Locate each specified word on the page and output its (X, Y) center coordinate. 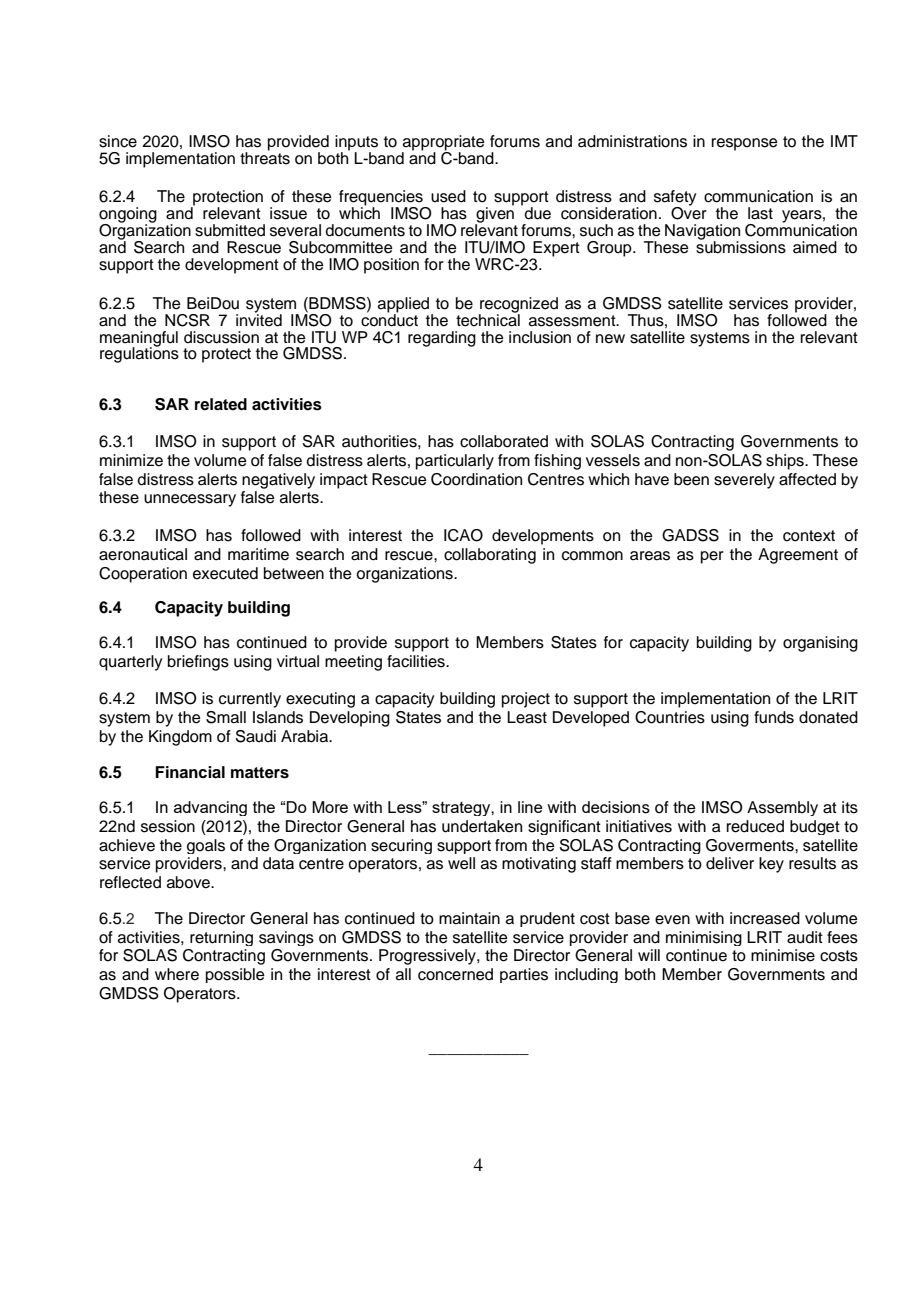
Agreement (798, 556)
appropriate (443, 144)
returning (221, 938)
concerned (455, 974)
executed (225, 573)
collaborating (490, 556)
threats (265, 157)
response (745, 144)
